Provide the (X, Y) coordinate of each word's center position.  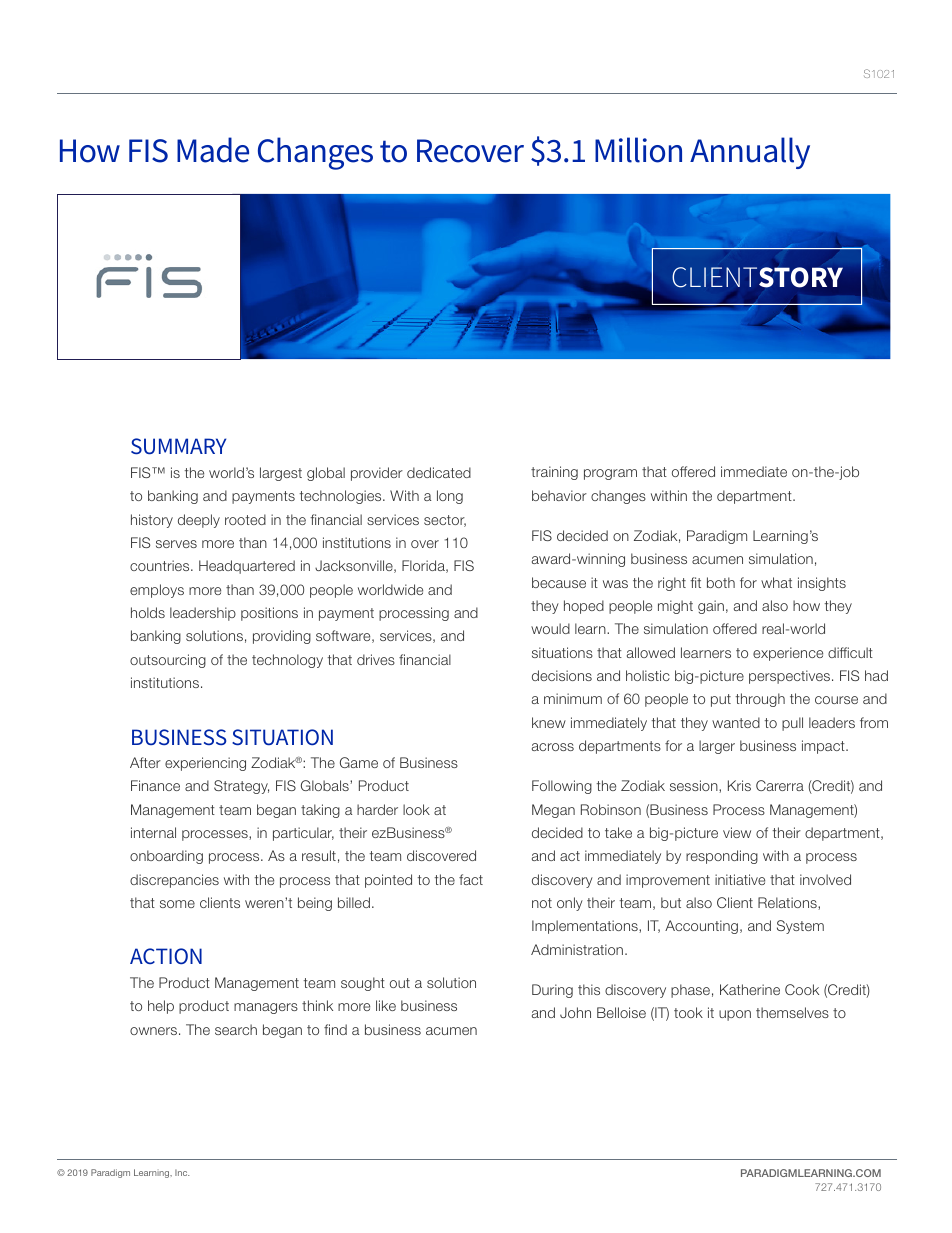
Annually (750, 153)
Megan (553, 811)
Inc (182, 1172)
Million (638, 150)
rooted (245, 519)
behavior (559, 495)
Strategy (241, 787)
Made (213, 150)
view (737, 832)
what (776, 582)
